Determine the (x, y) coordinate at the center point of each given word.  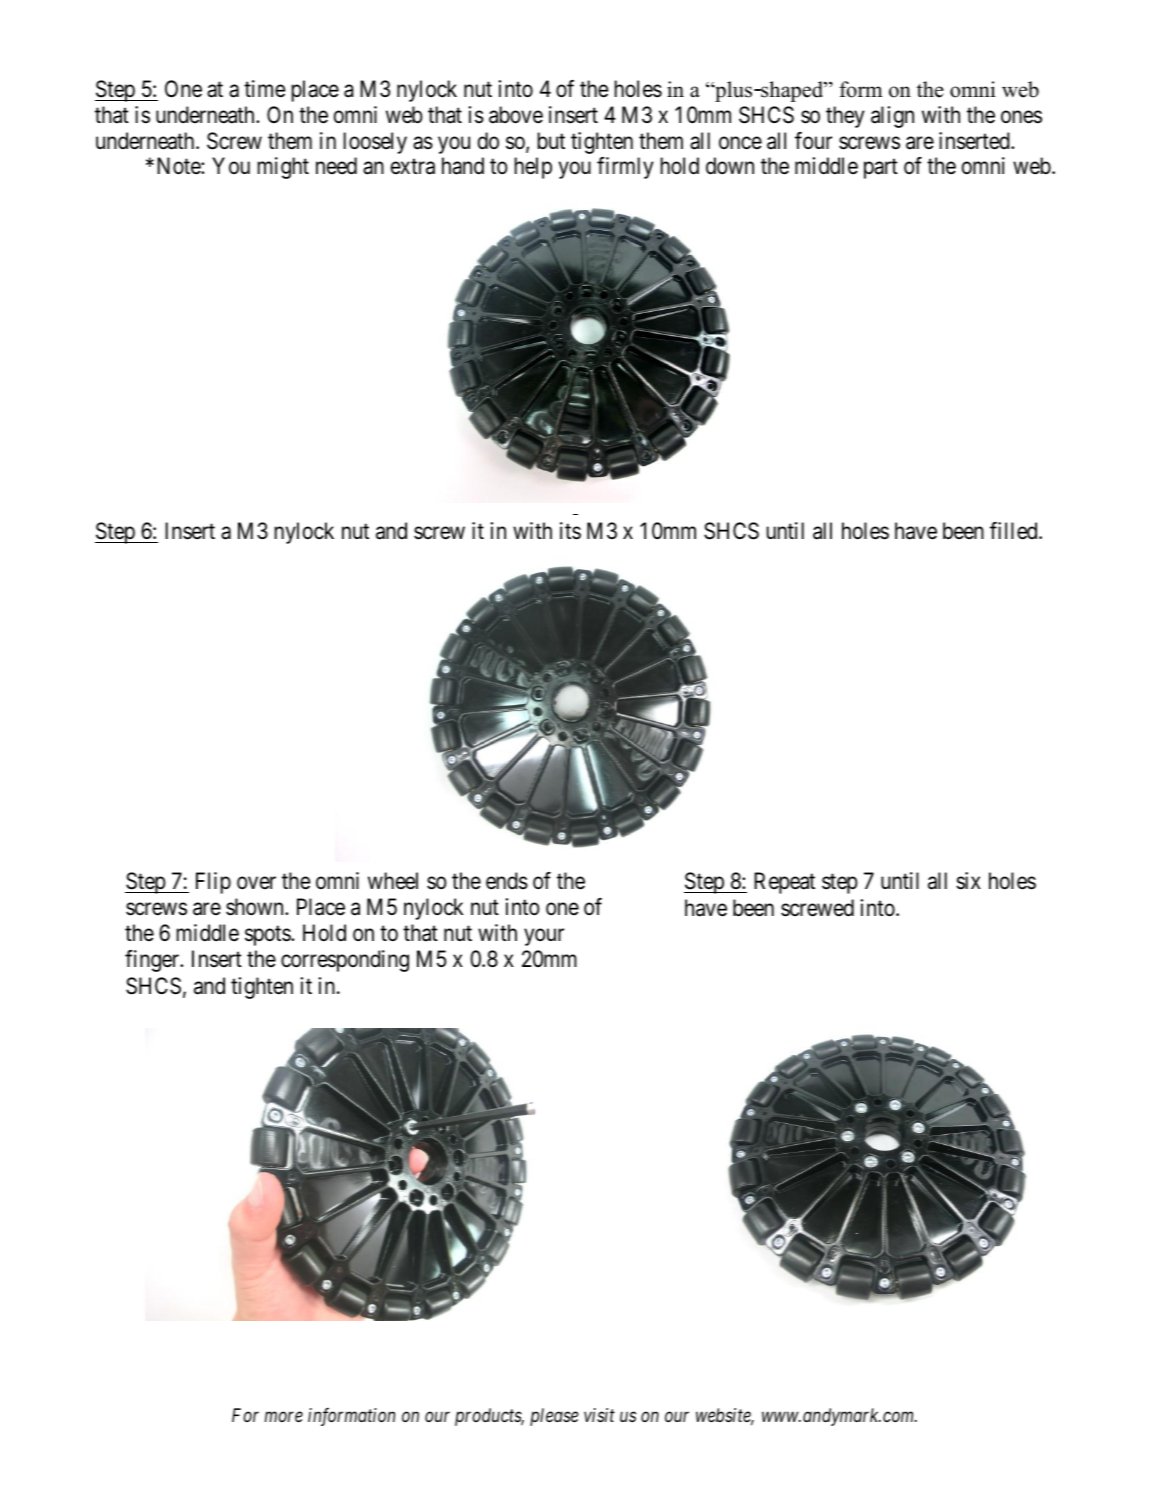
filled (1015, 531)
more (284, 1417)
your (544, 937)
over (256, 883)
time (264, 89)
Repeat (784, 883)
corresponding (345, 961)
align (892, 117)
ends (507, 881)
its (570, 531)
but (551, 141)
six (968, 881)
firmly (625, 168)
